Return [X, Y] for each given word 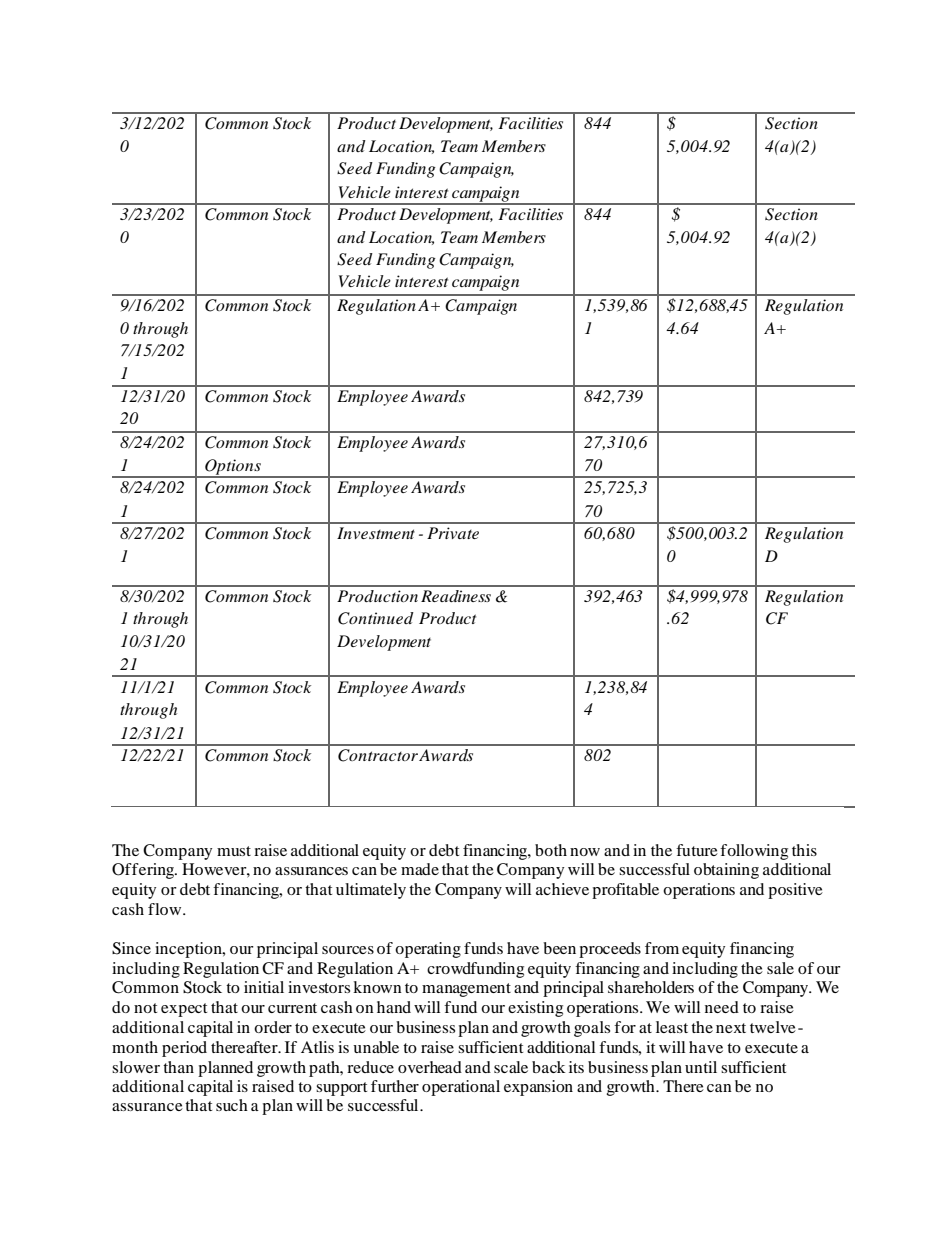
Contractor [378, 755]
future [697, 850]
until [701, 1067]
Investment [376, 533]
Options [233, 468]
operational [461, 1088]
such [232, 1105]
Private [453, 533]
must [234, 851]
